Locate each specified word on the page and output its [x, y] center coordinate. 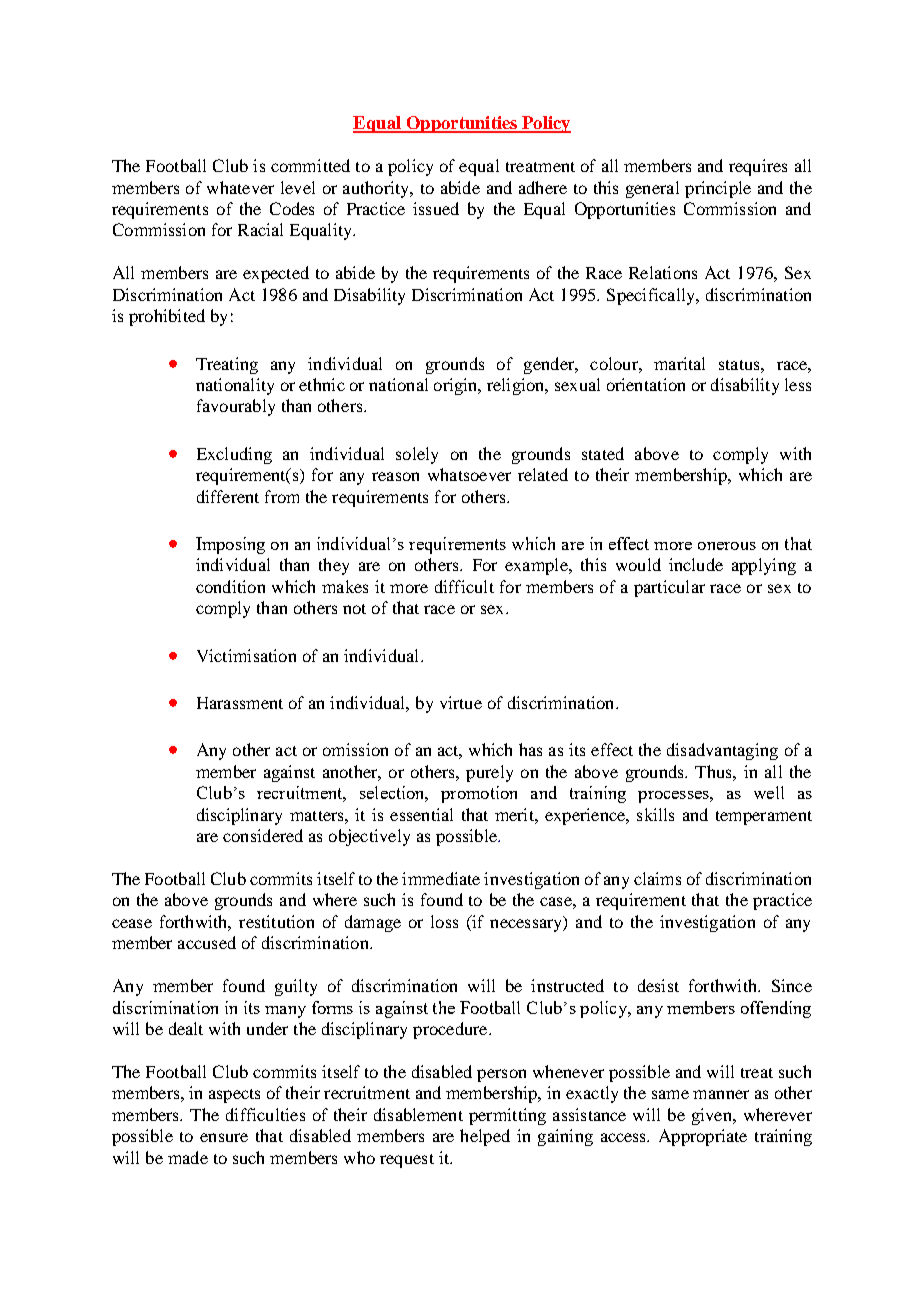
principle [718, 189]
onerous [727, 546]
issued [436, 208]
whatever [240, 187]
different [228, 496]
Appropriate [703, 1137]
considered [263, 835]
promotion [479, 794]
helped [485, 1137]
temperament [764, 818]
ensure [224, 1137]
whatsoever [469, 474]
